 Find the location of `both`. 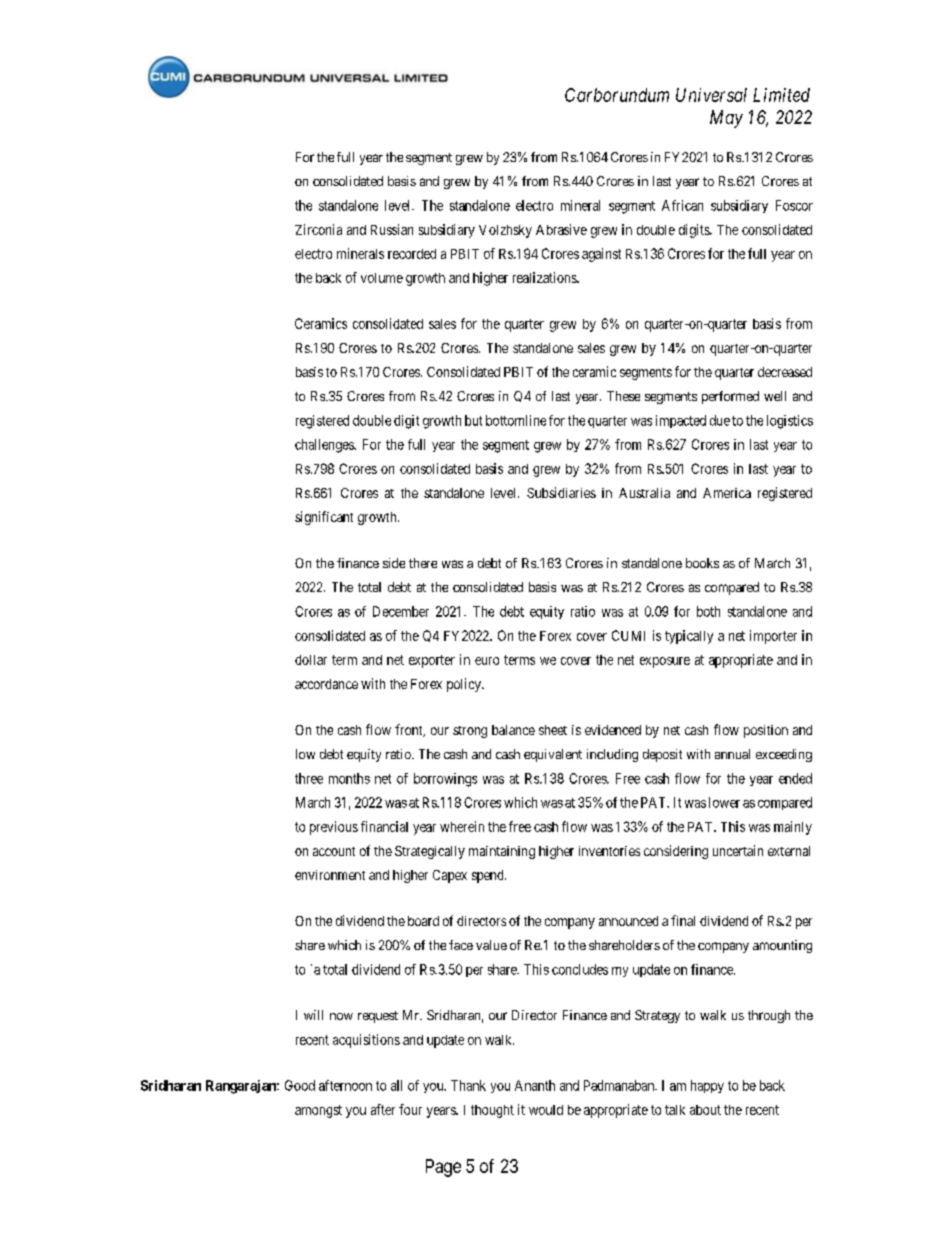

both is located at coordinates (708, 611).
